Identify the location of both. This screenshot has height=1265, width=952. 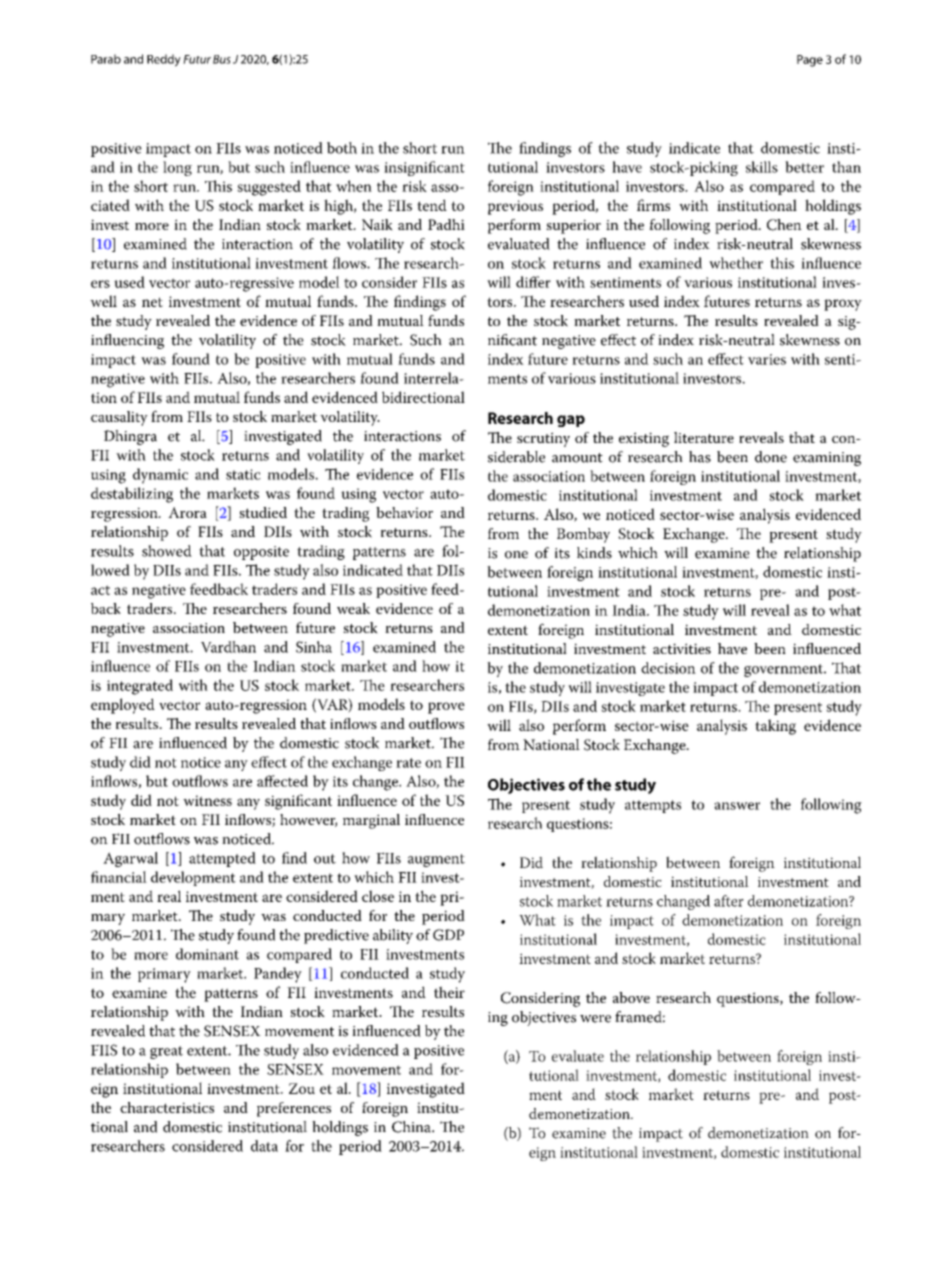
(342, 148).
